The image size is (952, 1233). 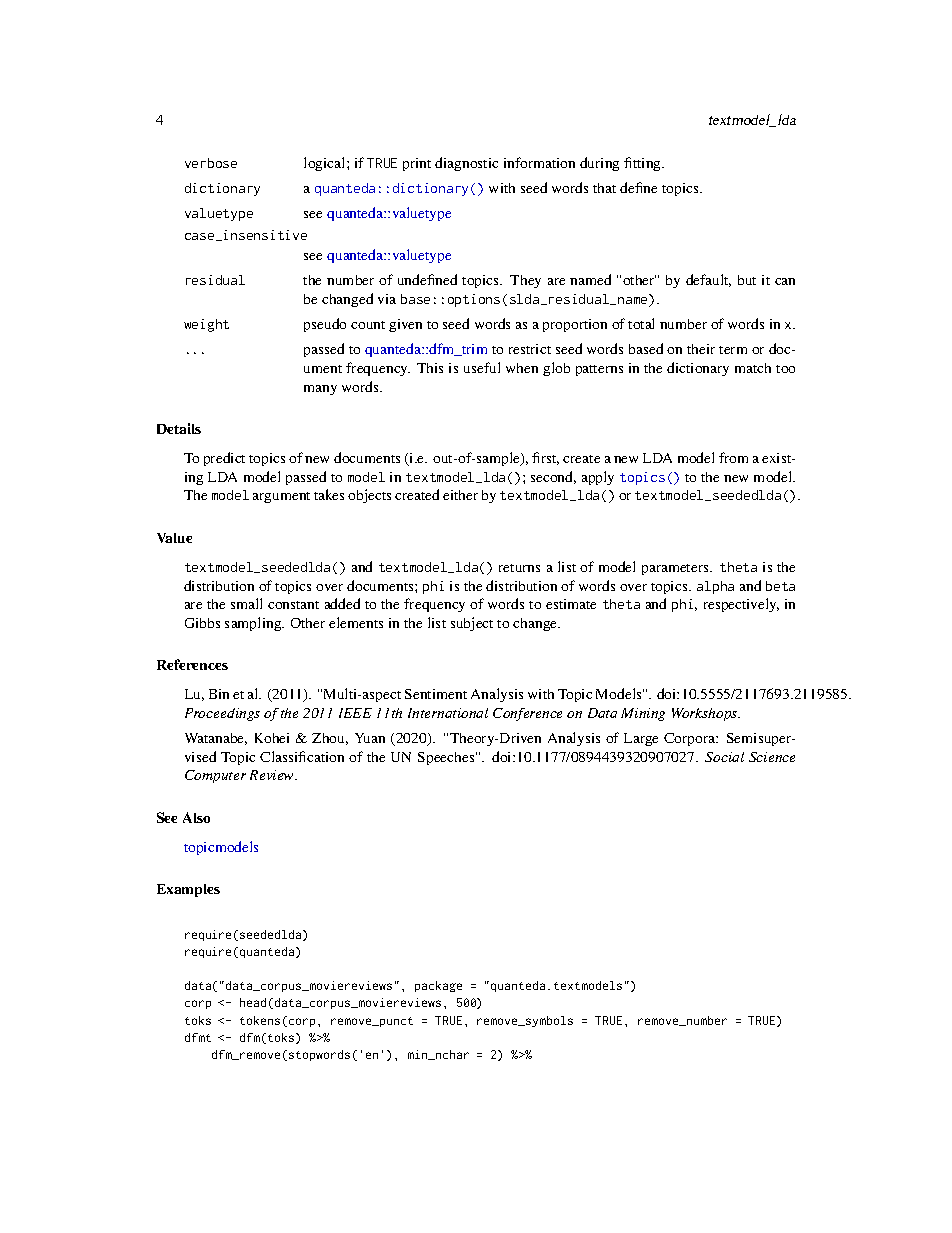 What do you see at coordinates (211, 163) in the page?
I see `verbose` at bounding box center [211, 163].
